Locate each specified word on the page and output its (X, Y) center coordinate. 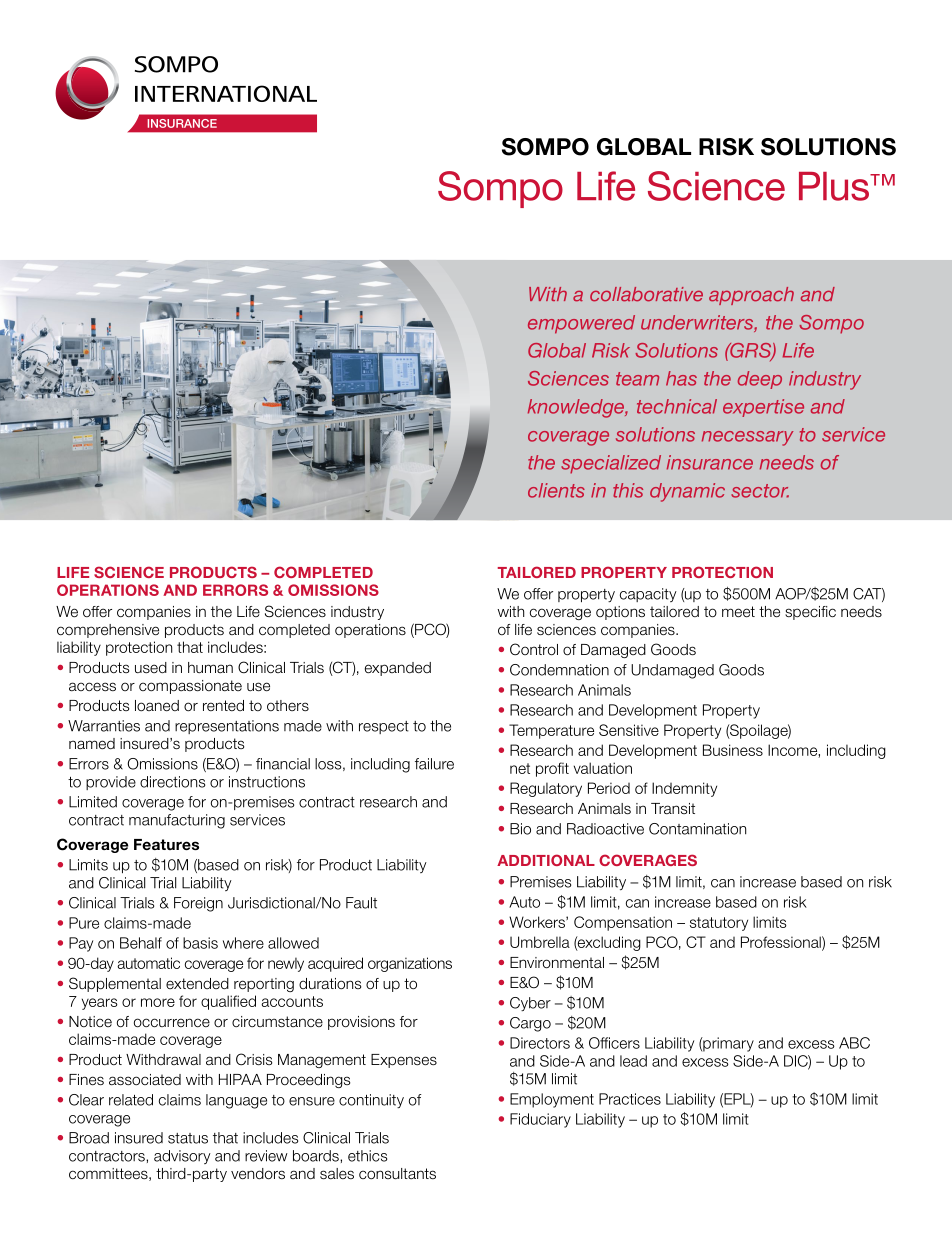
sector (760, 491)
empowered (581, 324)
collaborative (646, 294)
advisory (182, 1157)
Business (733, 750)
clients (556, 490)
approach (751, 296)
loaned (157, 706)
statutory (719, 924)
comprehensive (108, 631)
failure (434, 764)
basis (200, 943)
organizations (410, 964)
